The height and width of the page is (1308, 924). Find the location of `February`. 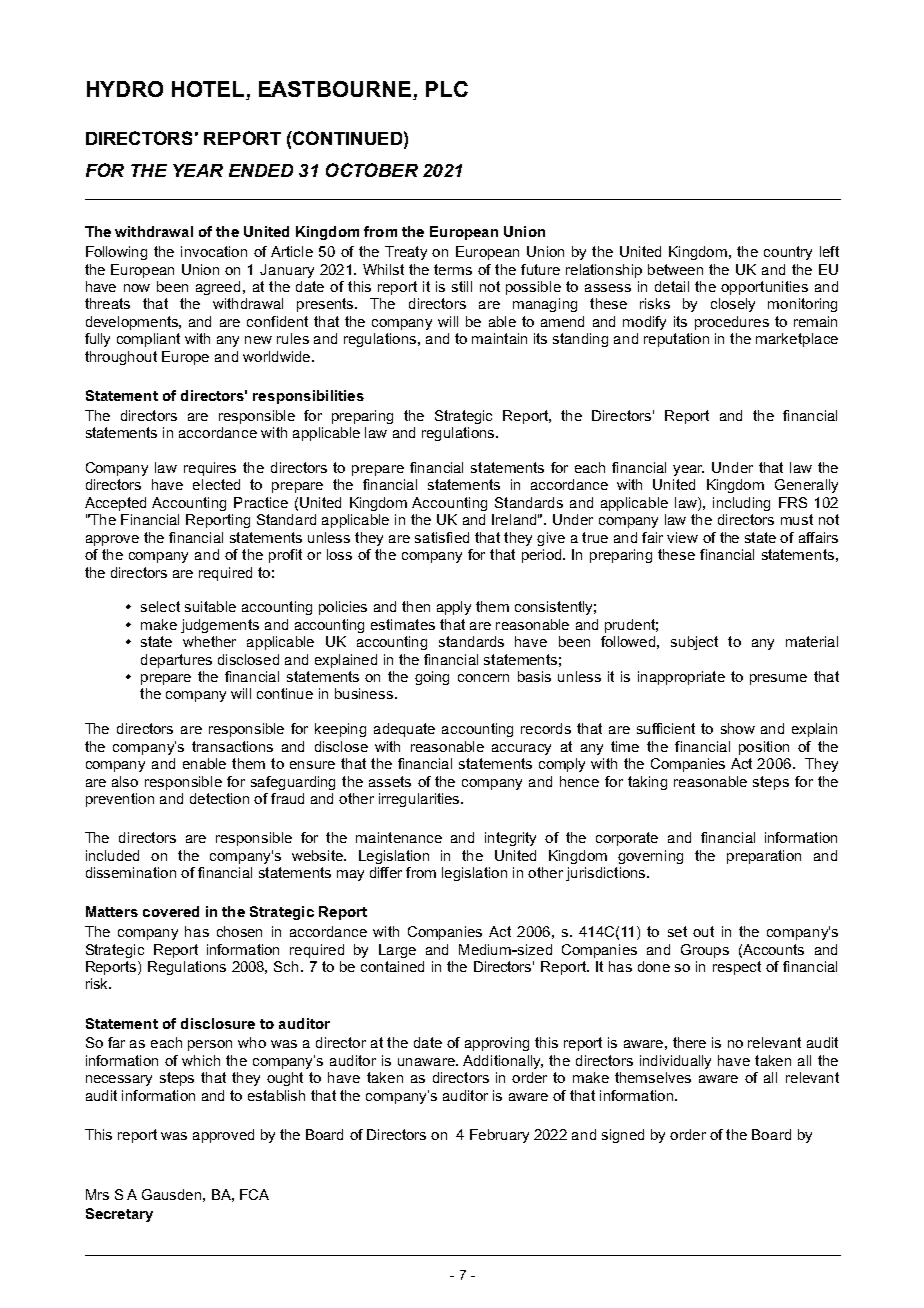

February is located at coordinates (499, 1136).
